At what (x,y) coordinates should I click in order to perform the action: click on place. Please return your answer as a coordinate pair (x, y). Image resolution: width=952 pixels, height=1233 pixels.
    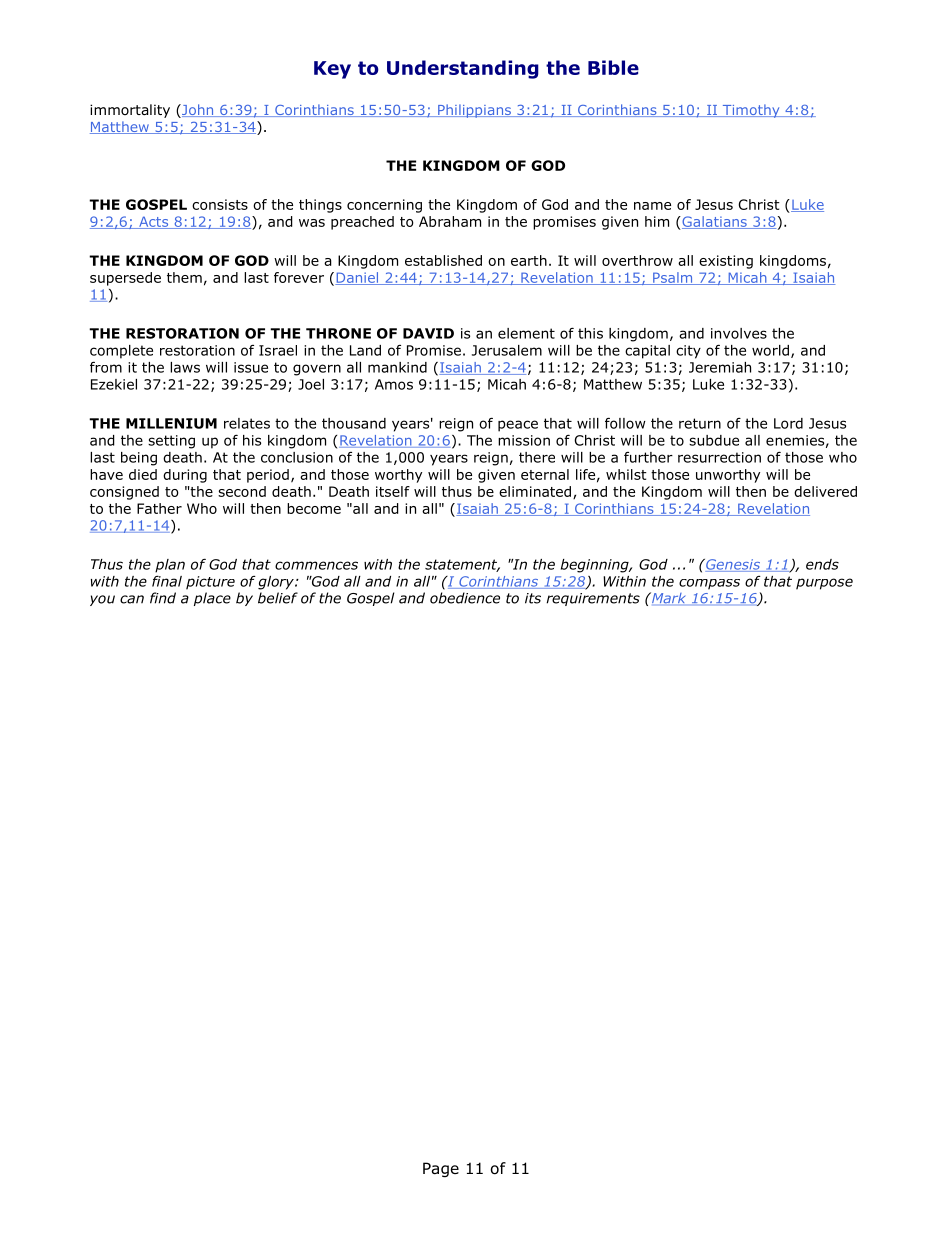
    Looking at the image, I should click on (212, 599).
